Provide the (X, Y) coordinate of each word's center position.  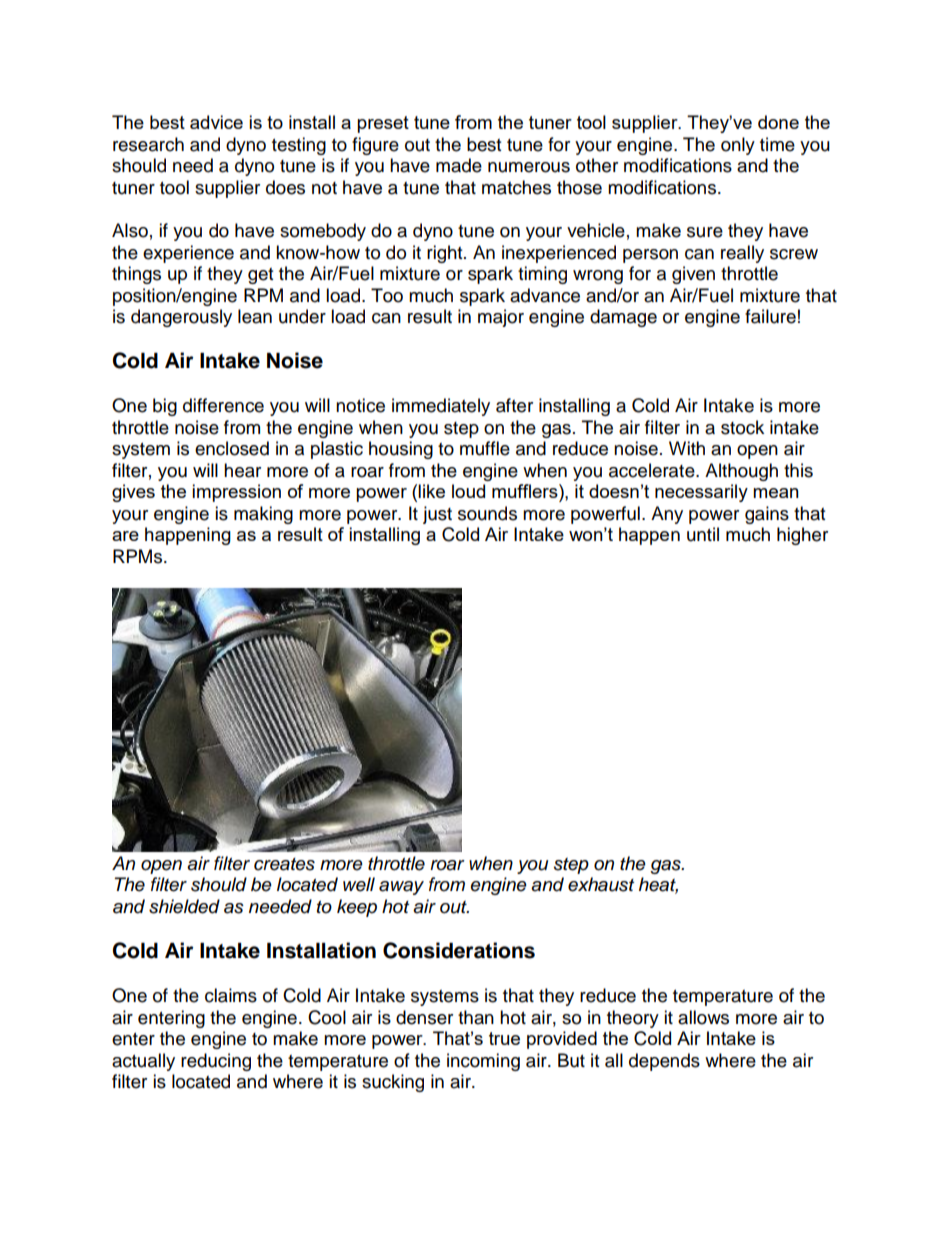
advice (216, 122)
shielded (184, 906)
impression (236, 493)
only (738, 146)
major (501, 318)
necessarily (701, 493)
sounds (487, 513)
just (437, 515)
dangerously (181, 318)
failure (770, 316)
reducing (216, 1062)
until (703, 534)
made (459, 165)
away (401, 888)
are (125, 536)
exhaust (601, 884)
